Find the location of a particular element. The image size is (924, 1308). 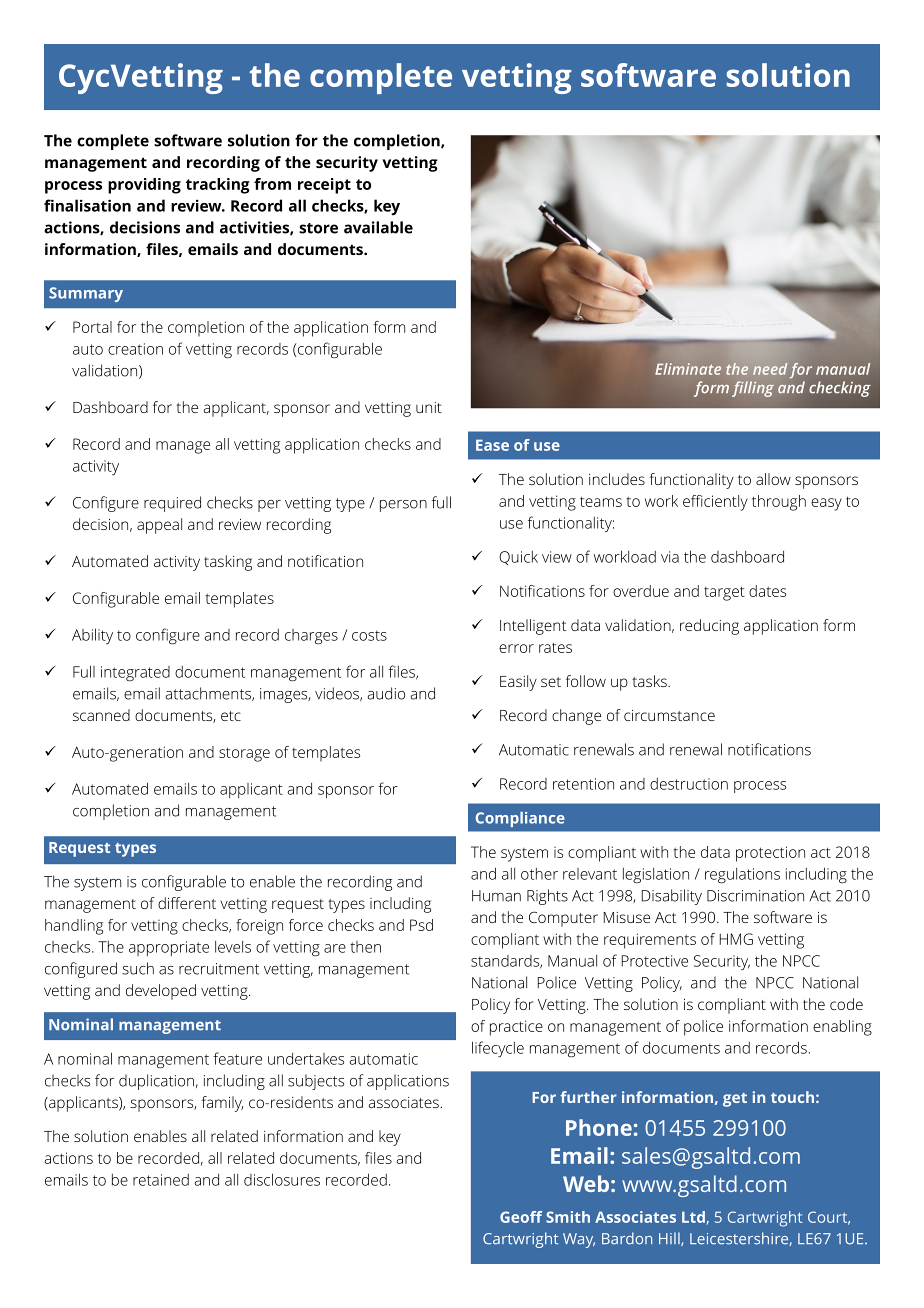

Geoff is located at coordinates (521, 1217).
